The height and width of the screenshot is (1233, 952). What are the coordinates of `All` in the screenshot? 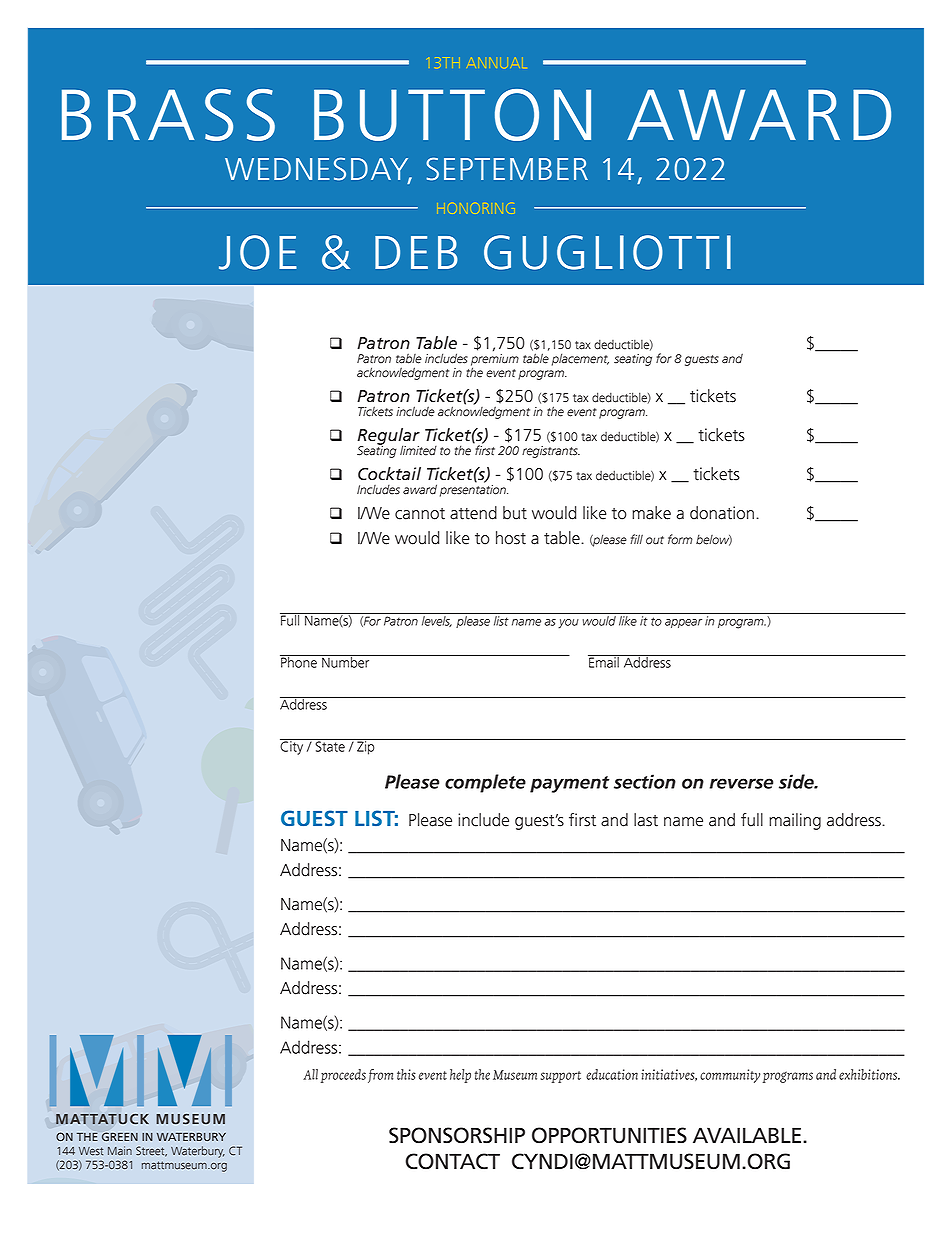 It's located at (310, 1074).
